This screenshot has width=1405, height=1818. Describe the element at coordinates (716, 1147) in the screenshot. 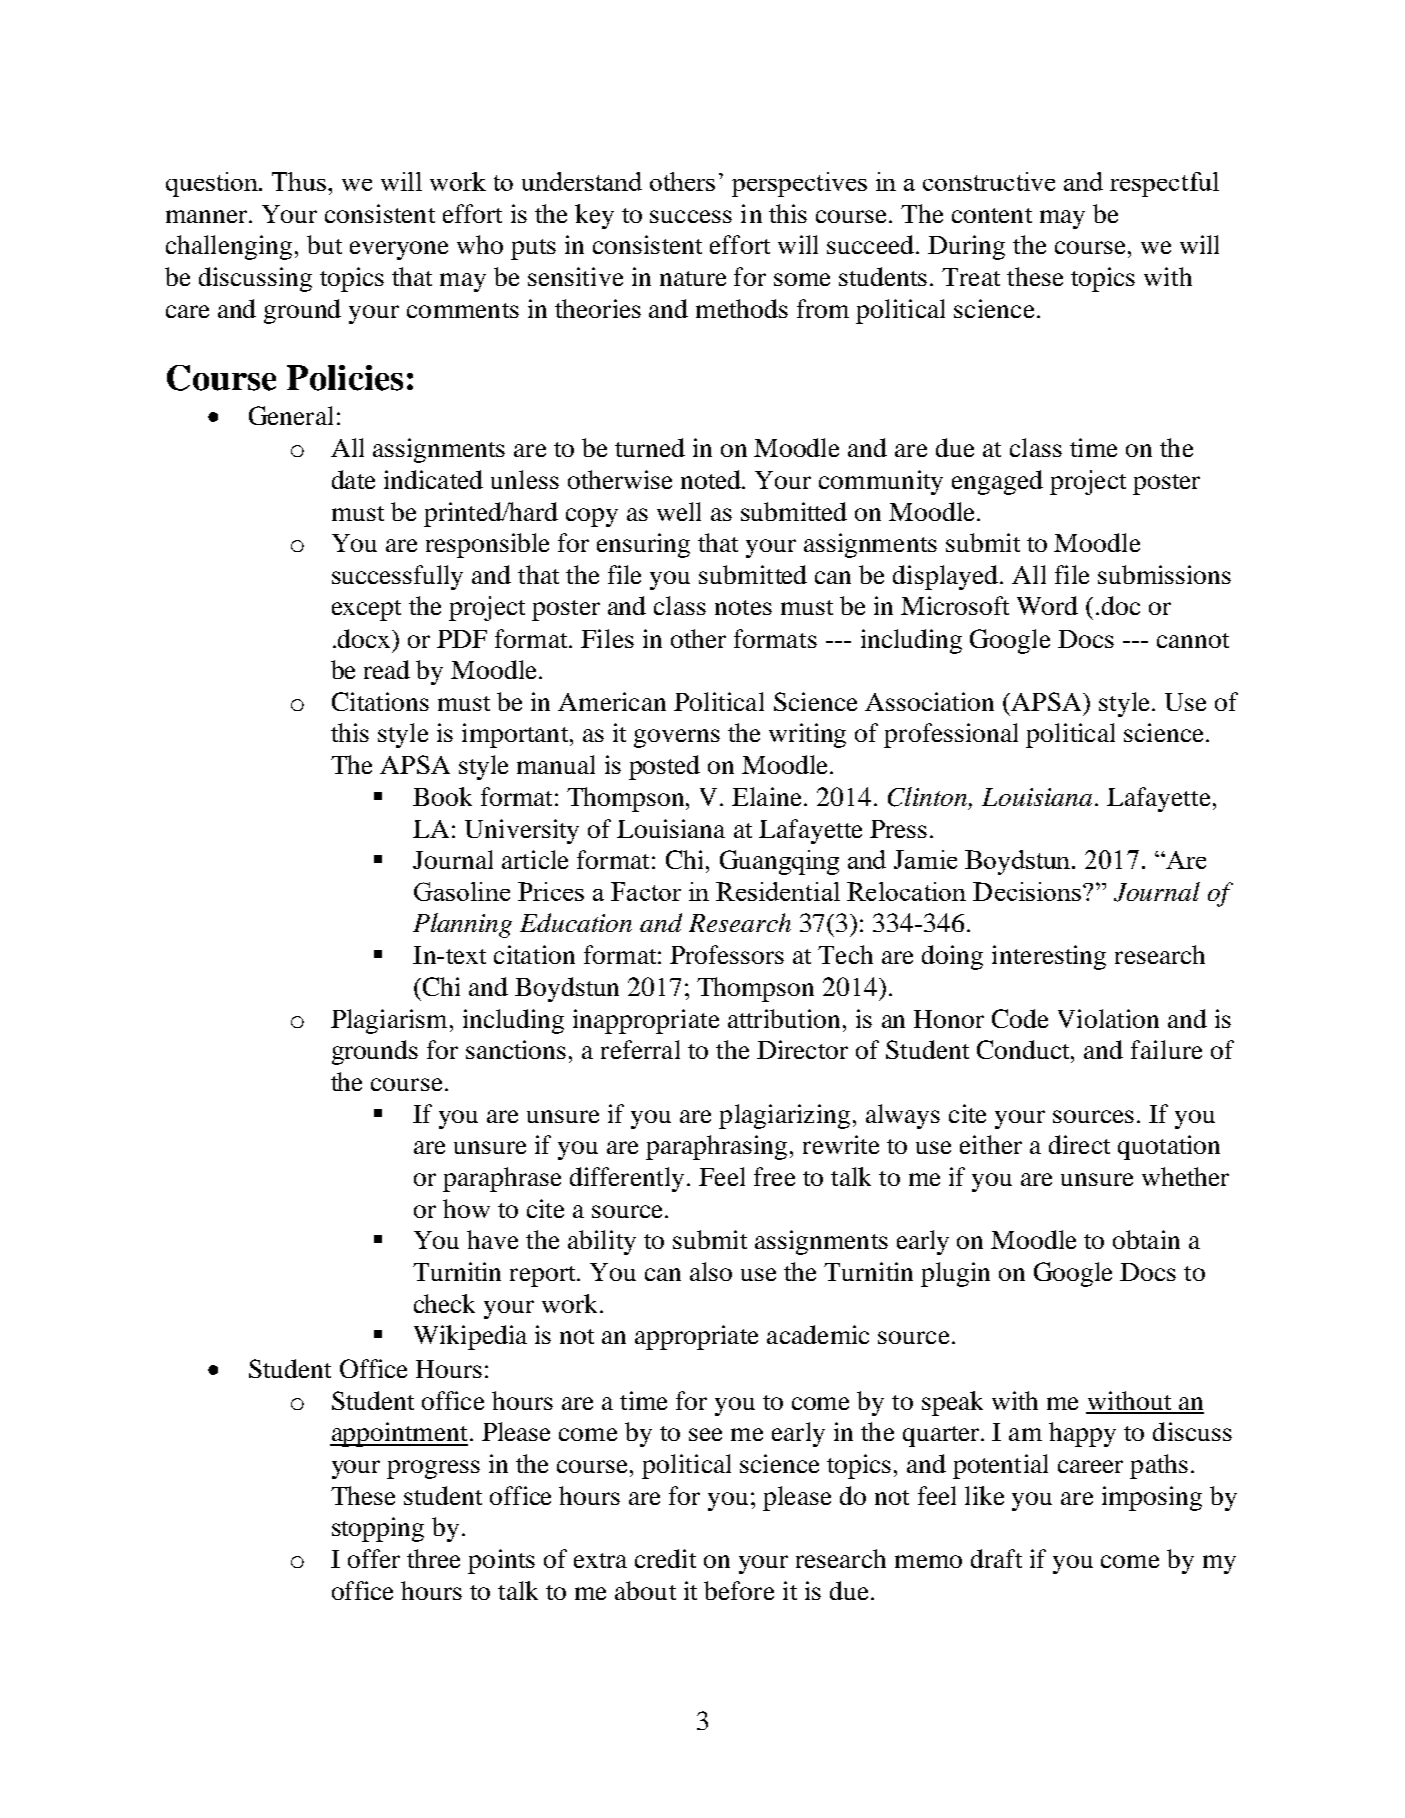

I see `paraphrasing` at that location.
